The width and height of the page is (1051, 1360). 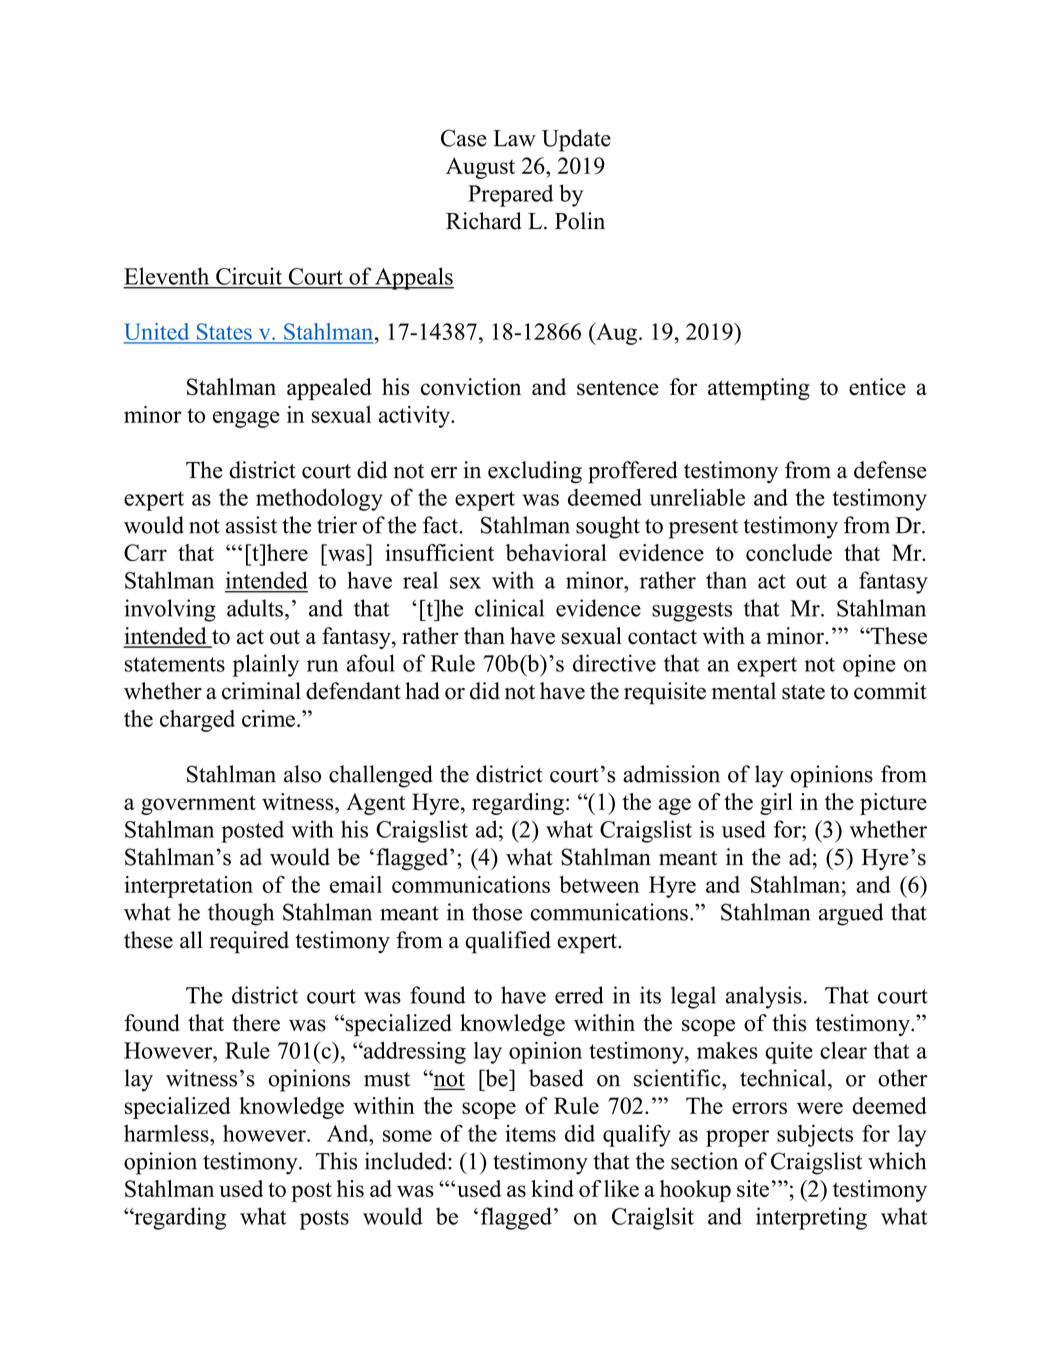 What do you see at coordinates (614, 663) in the page?
I see `directive` at bounding box center [614, 663].
